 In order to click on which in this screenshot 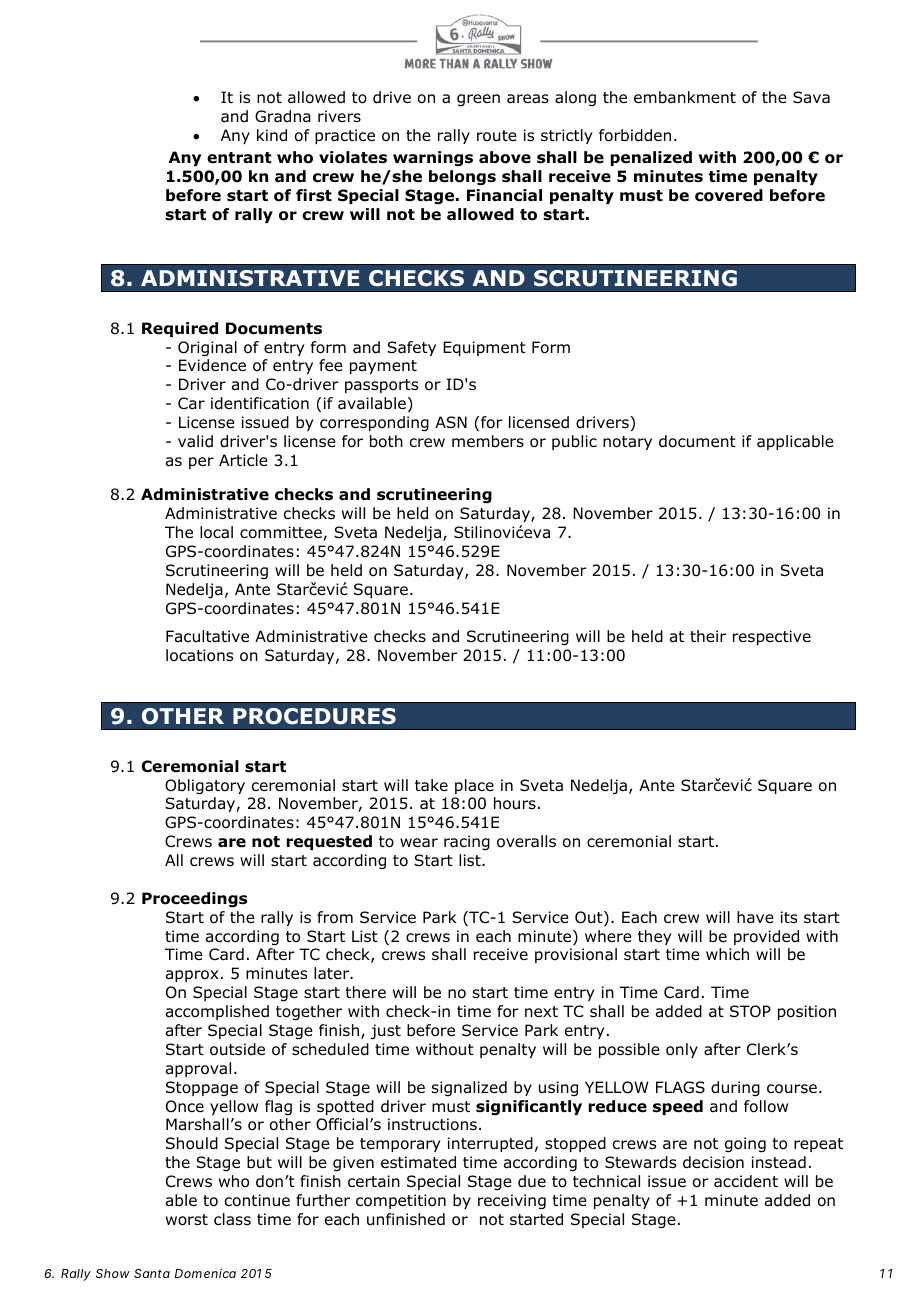, I will do `click(727, 954)`.
